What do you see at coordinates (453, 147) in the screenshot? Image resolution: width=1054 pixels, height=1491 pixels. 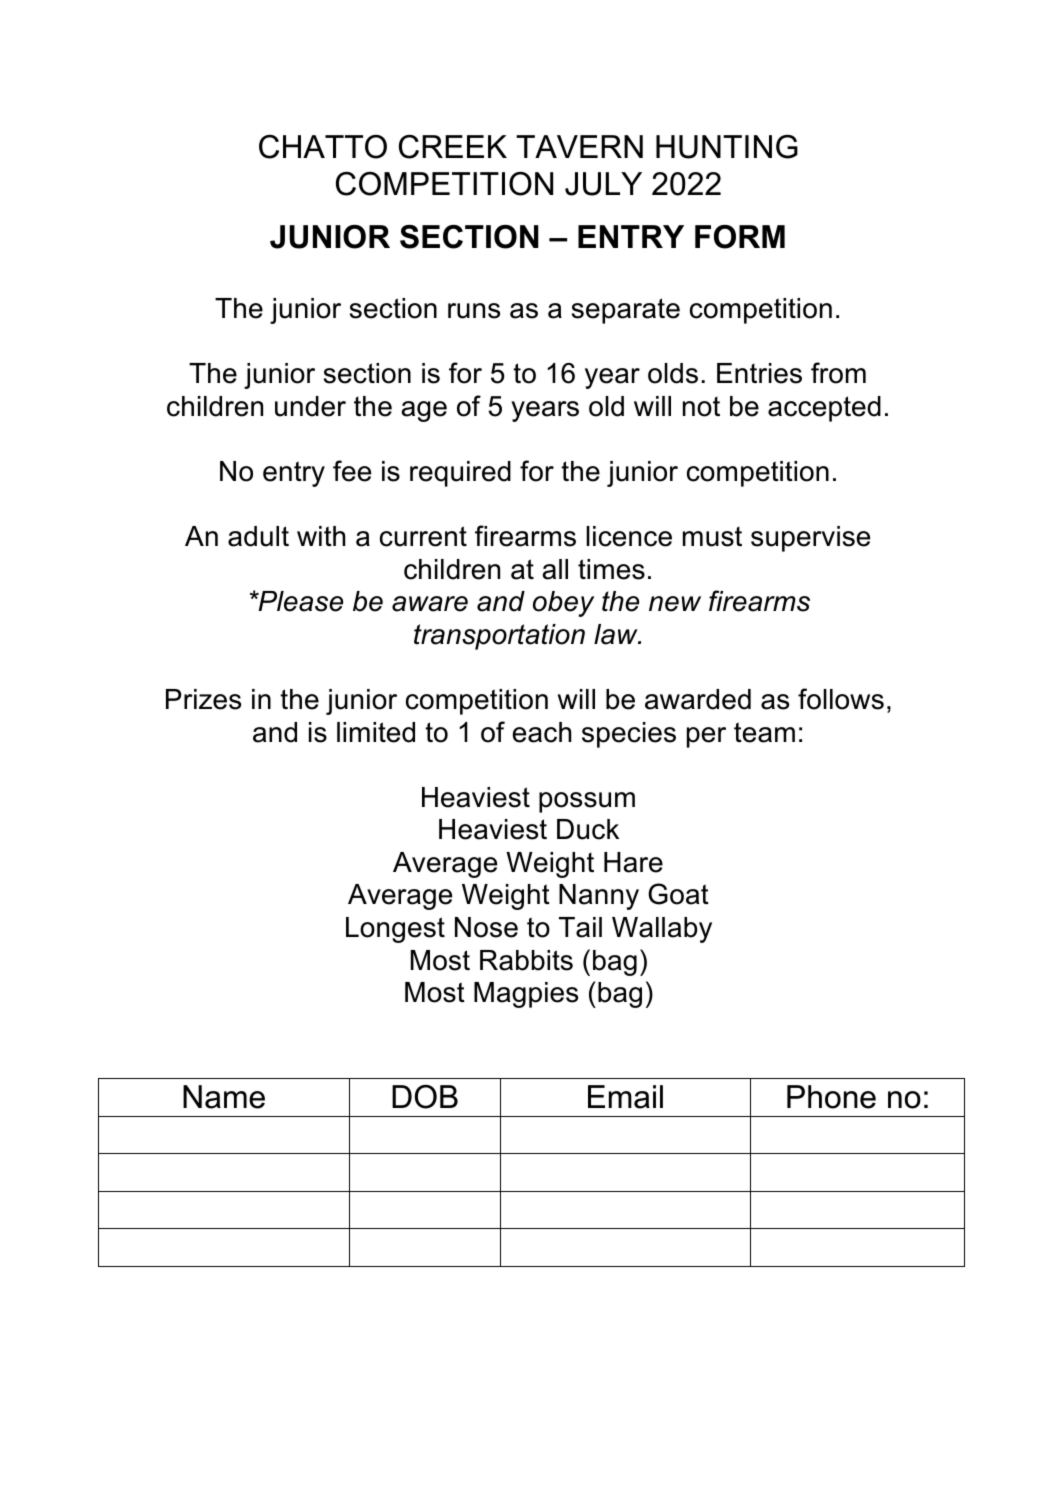 I see `CREEK` at bounding box center [453, 147].
